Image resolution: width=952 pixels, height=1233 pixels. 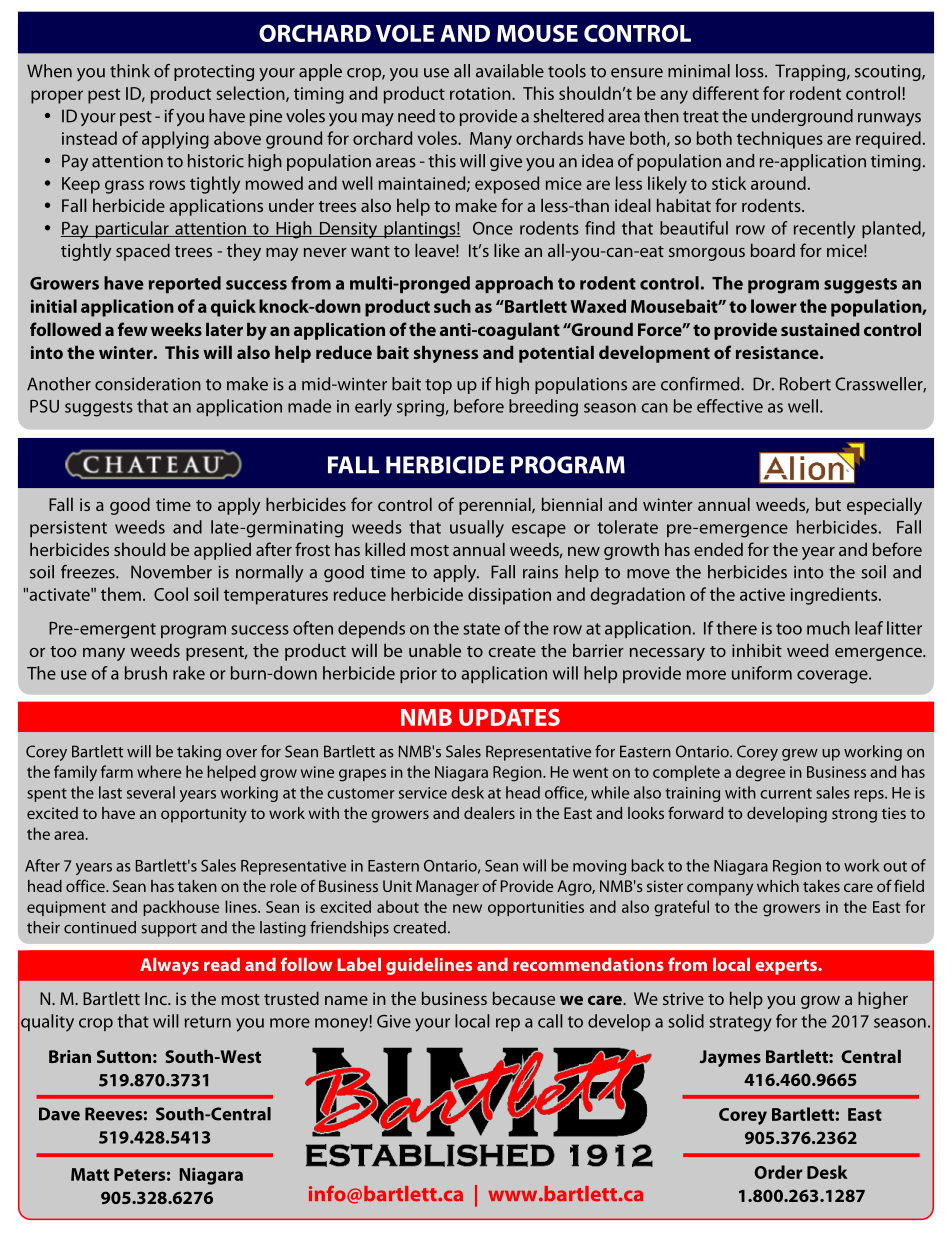 What do you see at coordinates (780, 140) in the document?
I see `techniques` at bounding box center [780, 140].
